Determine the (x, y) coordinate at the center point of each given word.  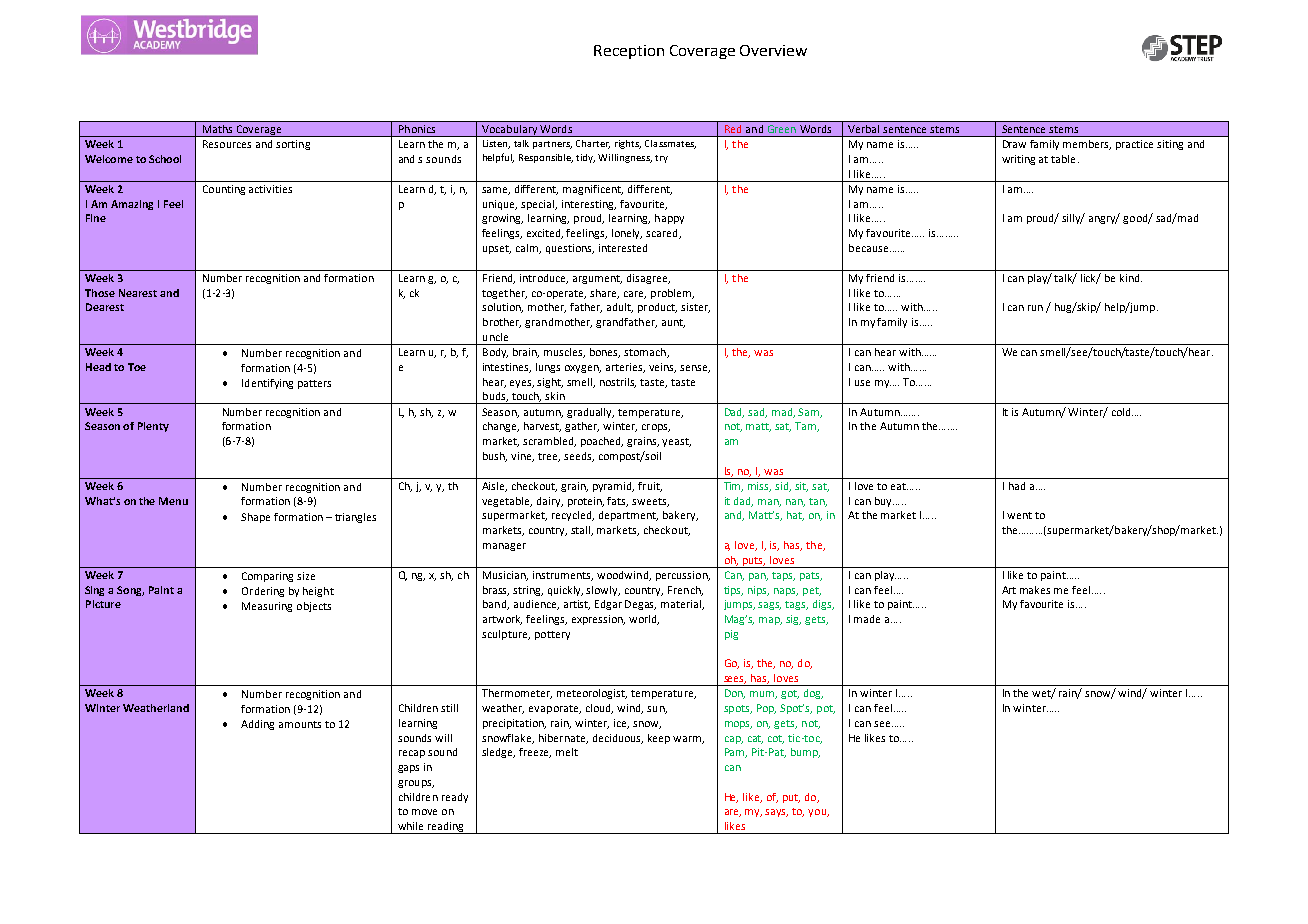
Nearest (138, 293)
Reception (629, 52)
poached (602, 442)
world (644, 620)
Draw (1014, 144)
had (1017, 486)
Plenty (153, 427)
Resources (227, 144)
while (410, 826)
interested (623, 248)
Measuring (267, 607)
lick (1090, 279)
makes (1035, 590)
